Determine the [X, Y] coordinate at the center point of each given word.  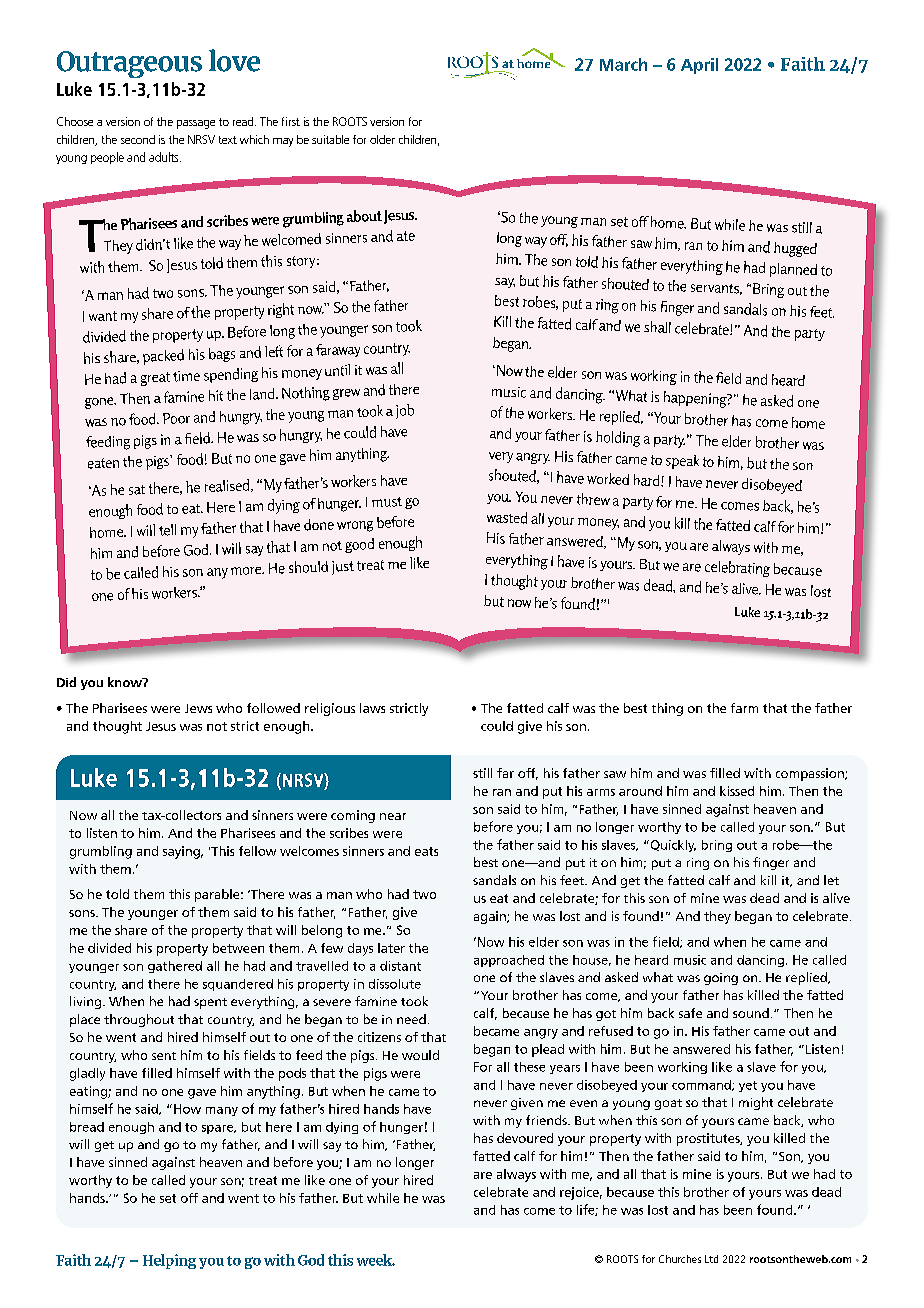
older [382, 139]
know [126, 682]
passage [196, 124]
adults [165, 157]
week [376, 1260]
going [721, 979]
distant [400, 966]
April [699, 66]
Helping [169, 1261]
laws [372, 708]
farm [744, 708]
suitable [330, 139]
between [238, 948]
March [623, 64]
